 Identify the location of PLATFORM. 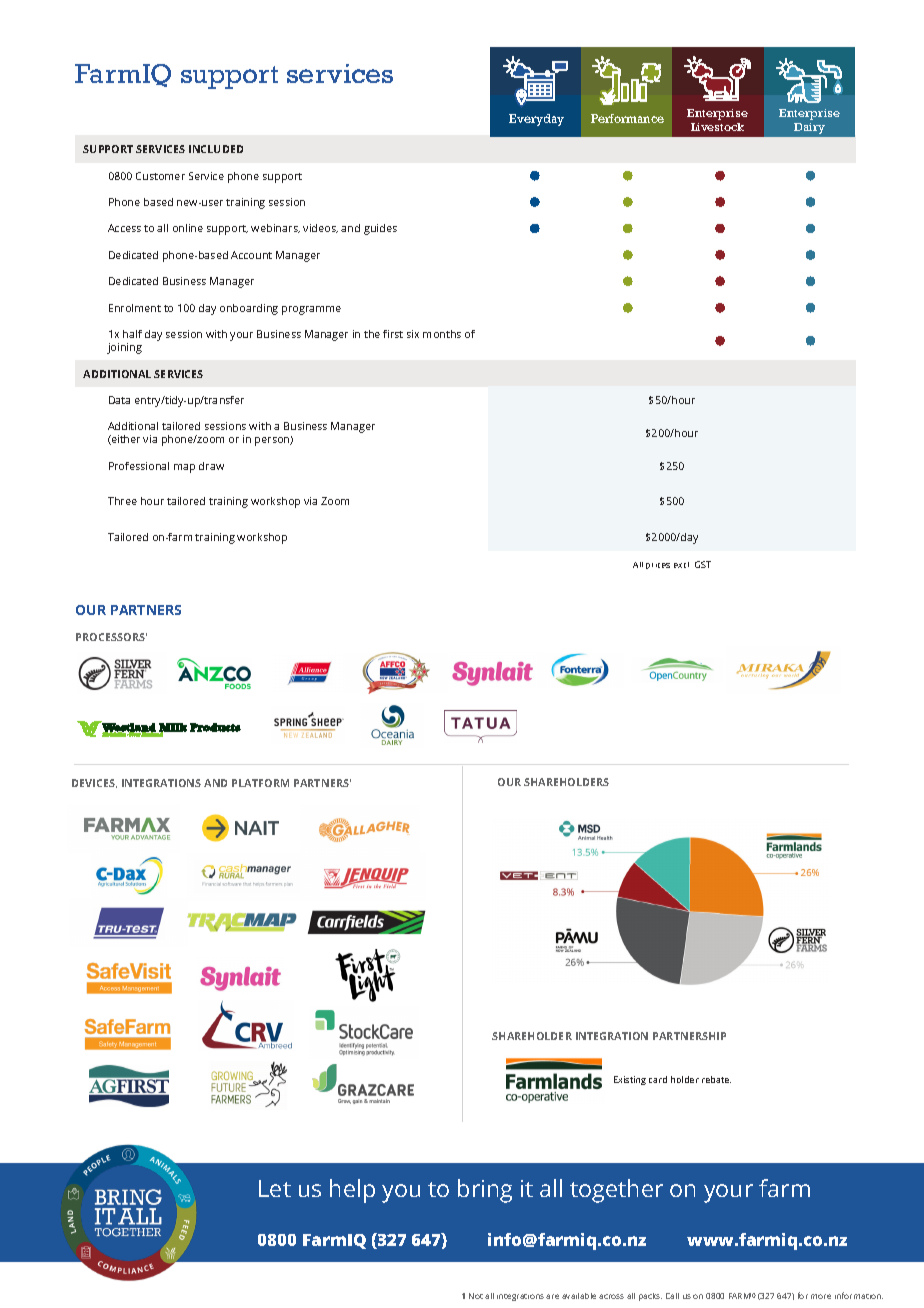
(260, 783).
